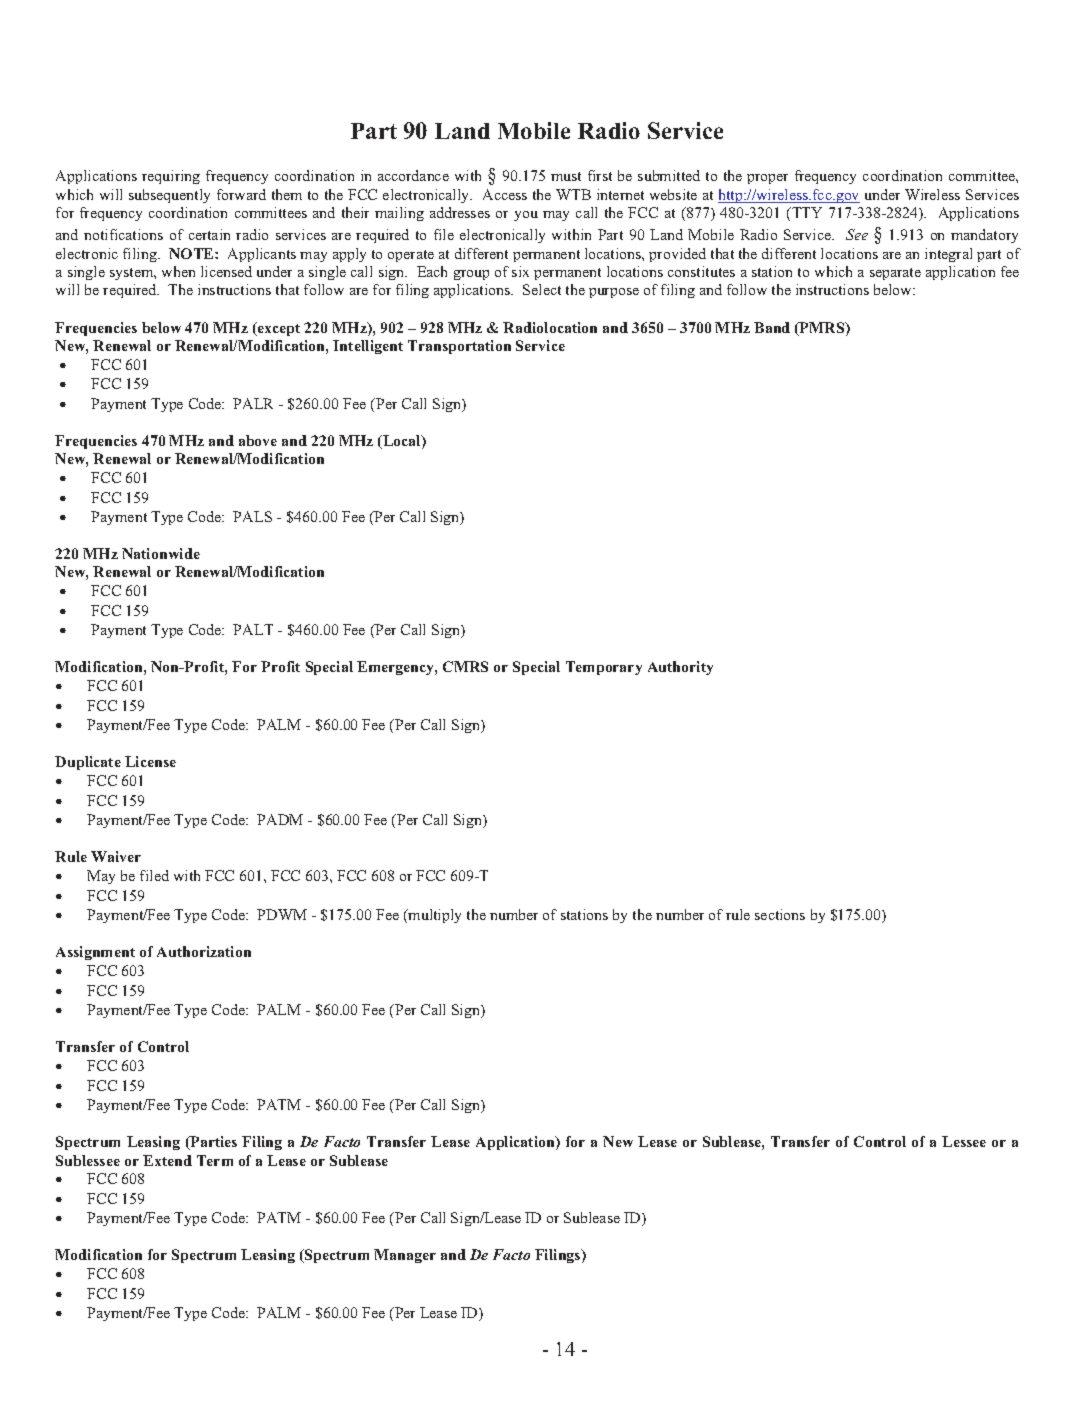  What do you see at coordinates (116, 856) in the page?
I see `Waiver` at bounding box center [116, 856].
